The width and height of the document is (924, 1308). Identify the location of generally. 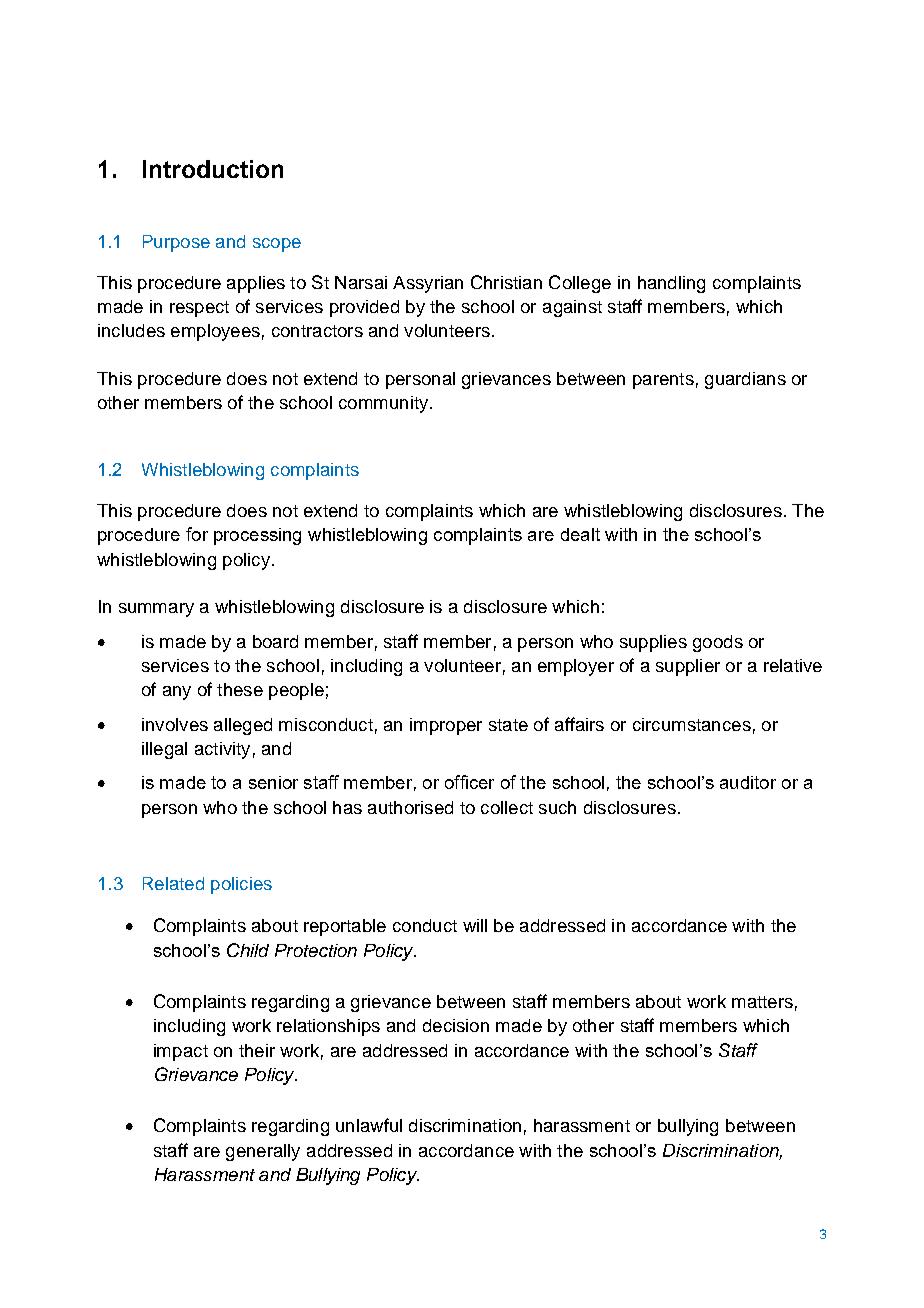
(263, 1152).
